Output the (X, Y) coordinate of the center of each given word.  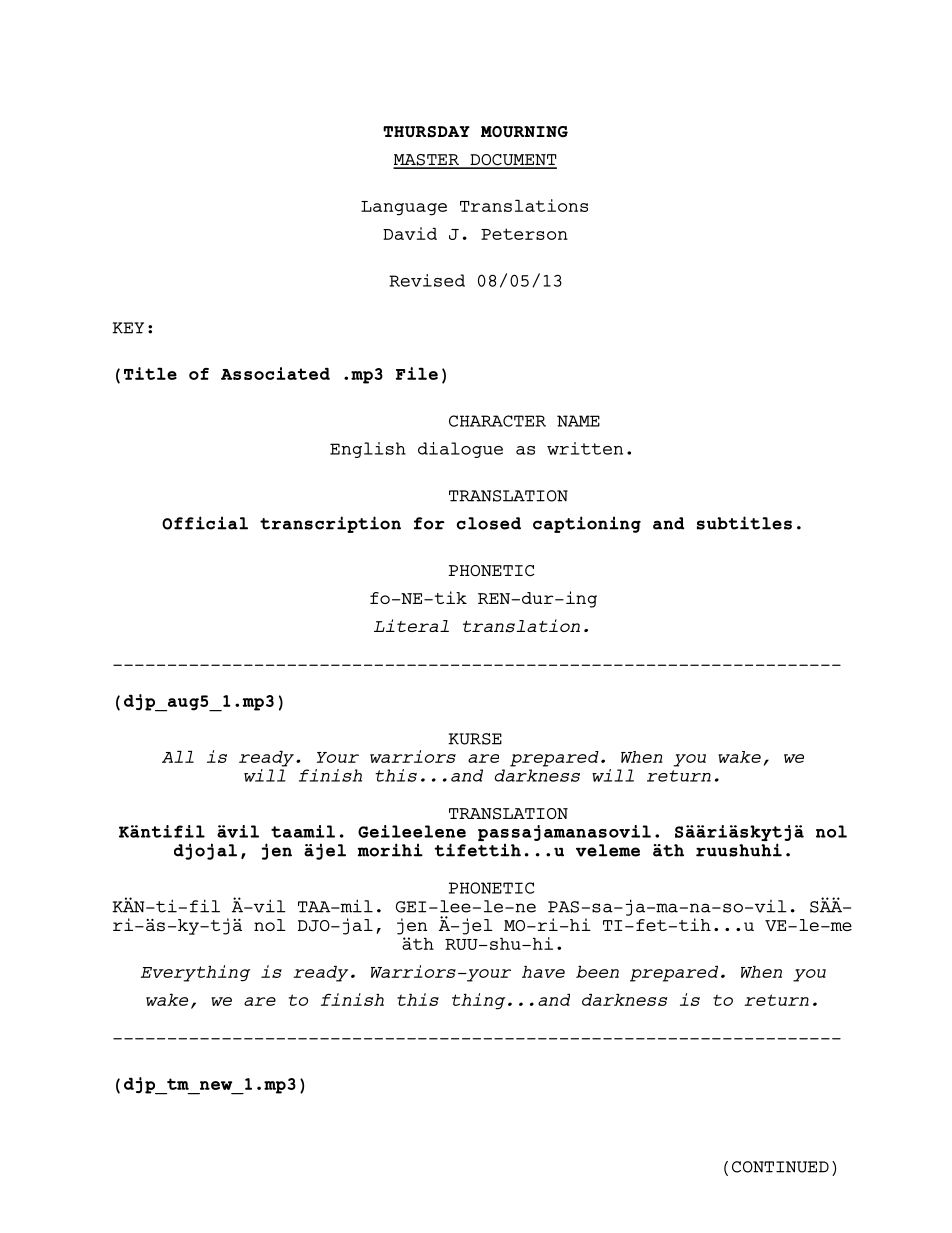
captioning (587, 524)
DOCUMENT (512, 161)
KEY (128, 328)
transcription (330, 524)
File (417, 373)
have (543, 971)
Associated (275, 373)
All (178, 756)
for (429, 523)
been (597, 972)
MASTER (427, 161)
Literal (411, 625)
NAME (578, 421)
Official (205, 523)
